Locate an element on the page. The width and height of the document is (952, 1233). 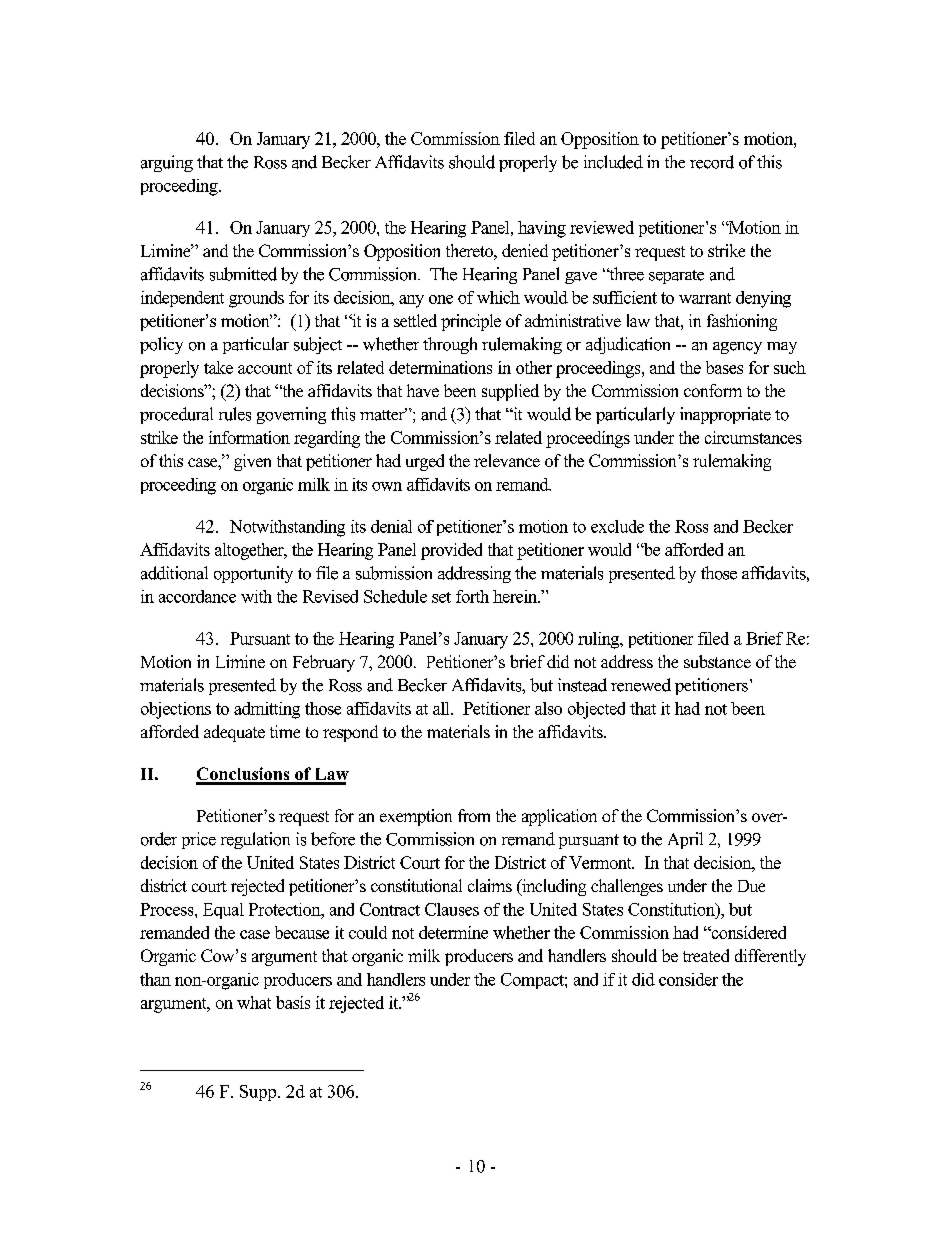
record is located at coordinates (712, 162).
